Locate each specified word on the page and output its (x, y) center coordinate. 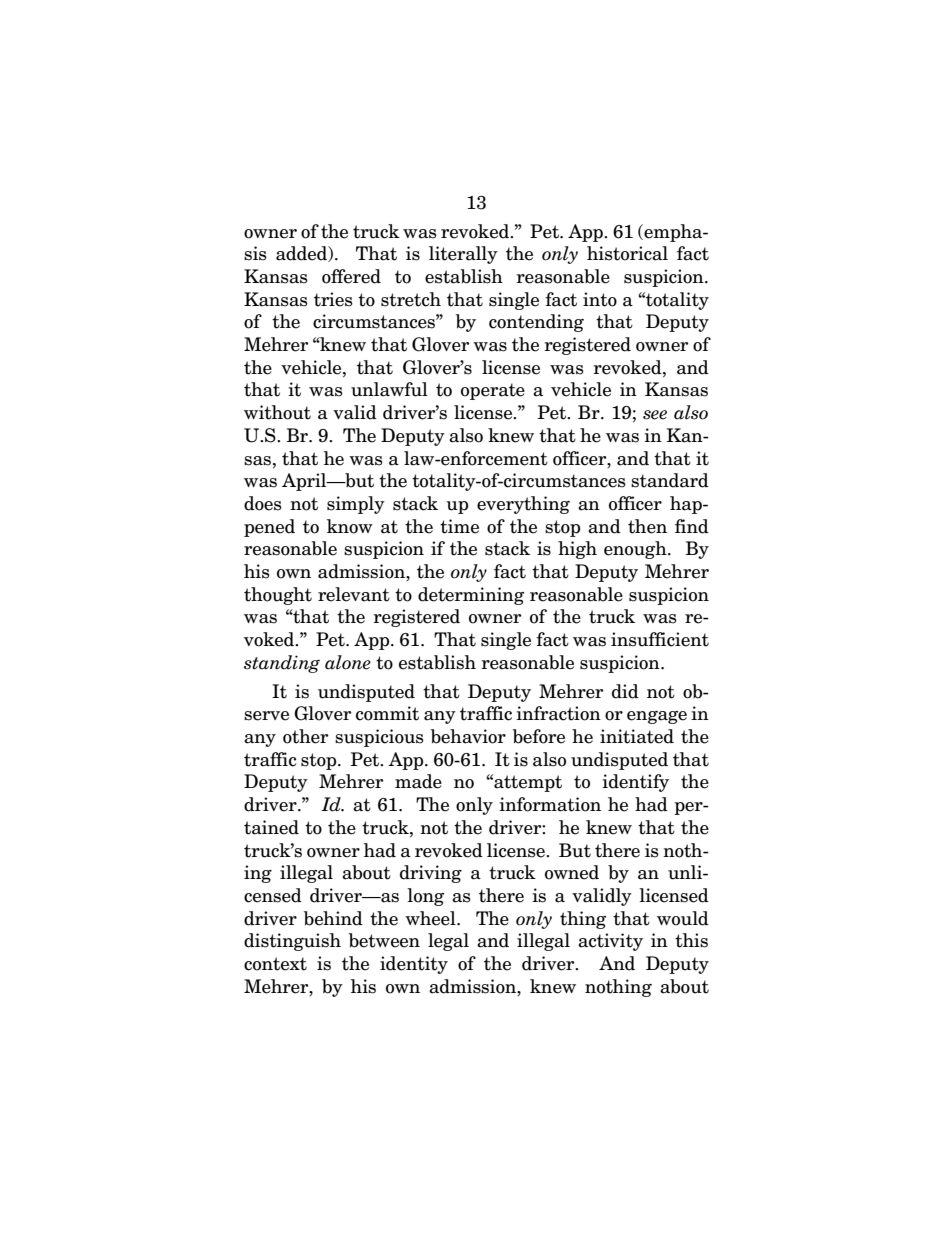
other (305, 736)
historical (627, 253)
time (459, 526)
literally (463, 255)
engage (657, 717)
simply (356, 505)
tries (333, 299)
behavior (468, 736)
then (647, 526)
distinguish (292, 942)
